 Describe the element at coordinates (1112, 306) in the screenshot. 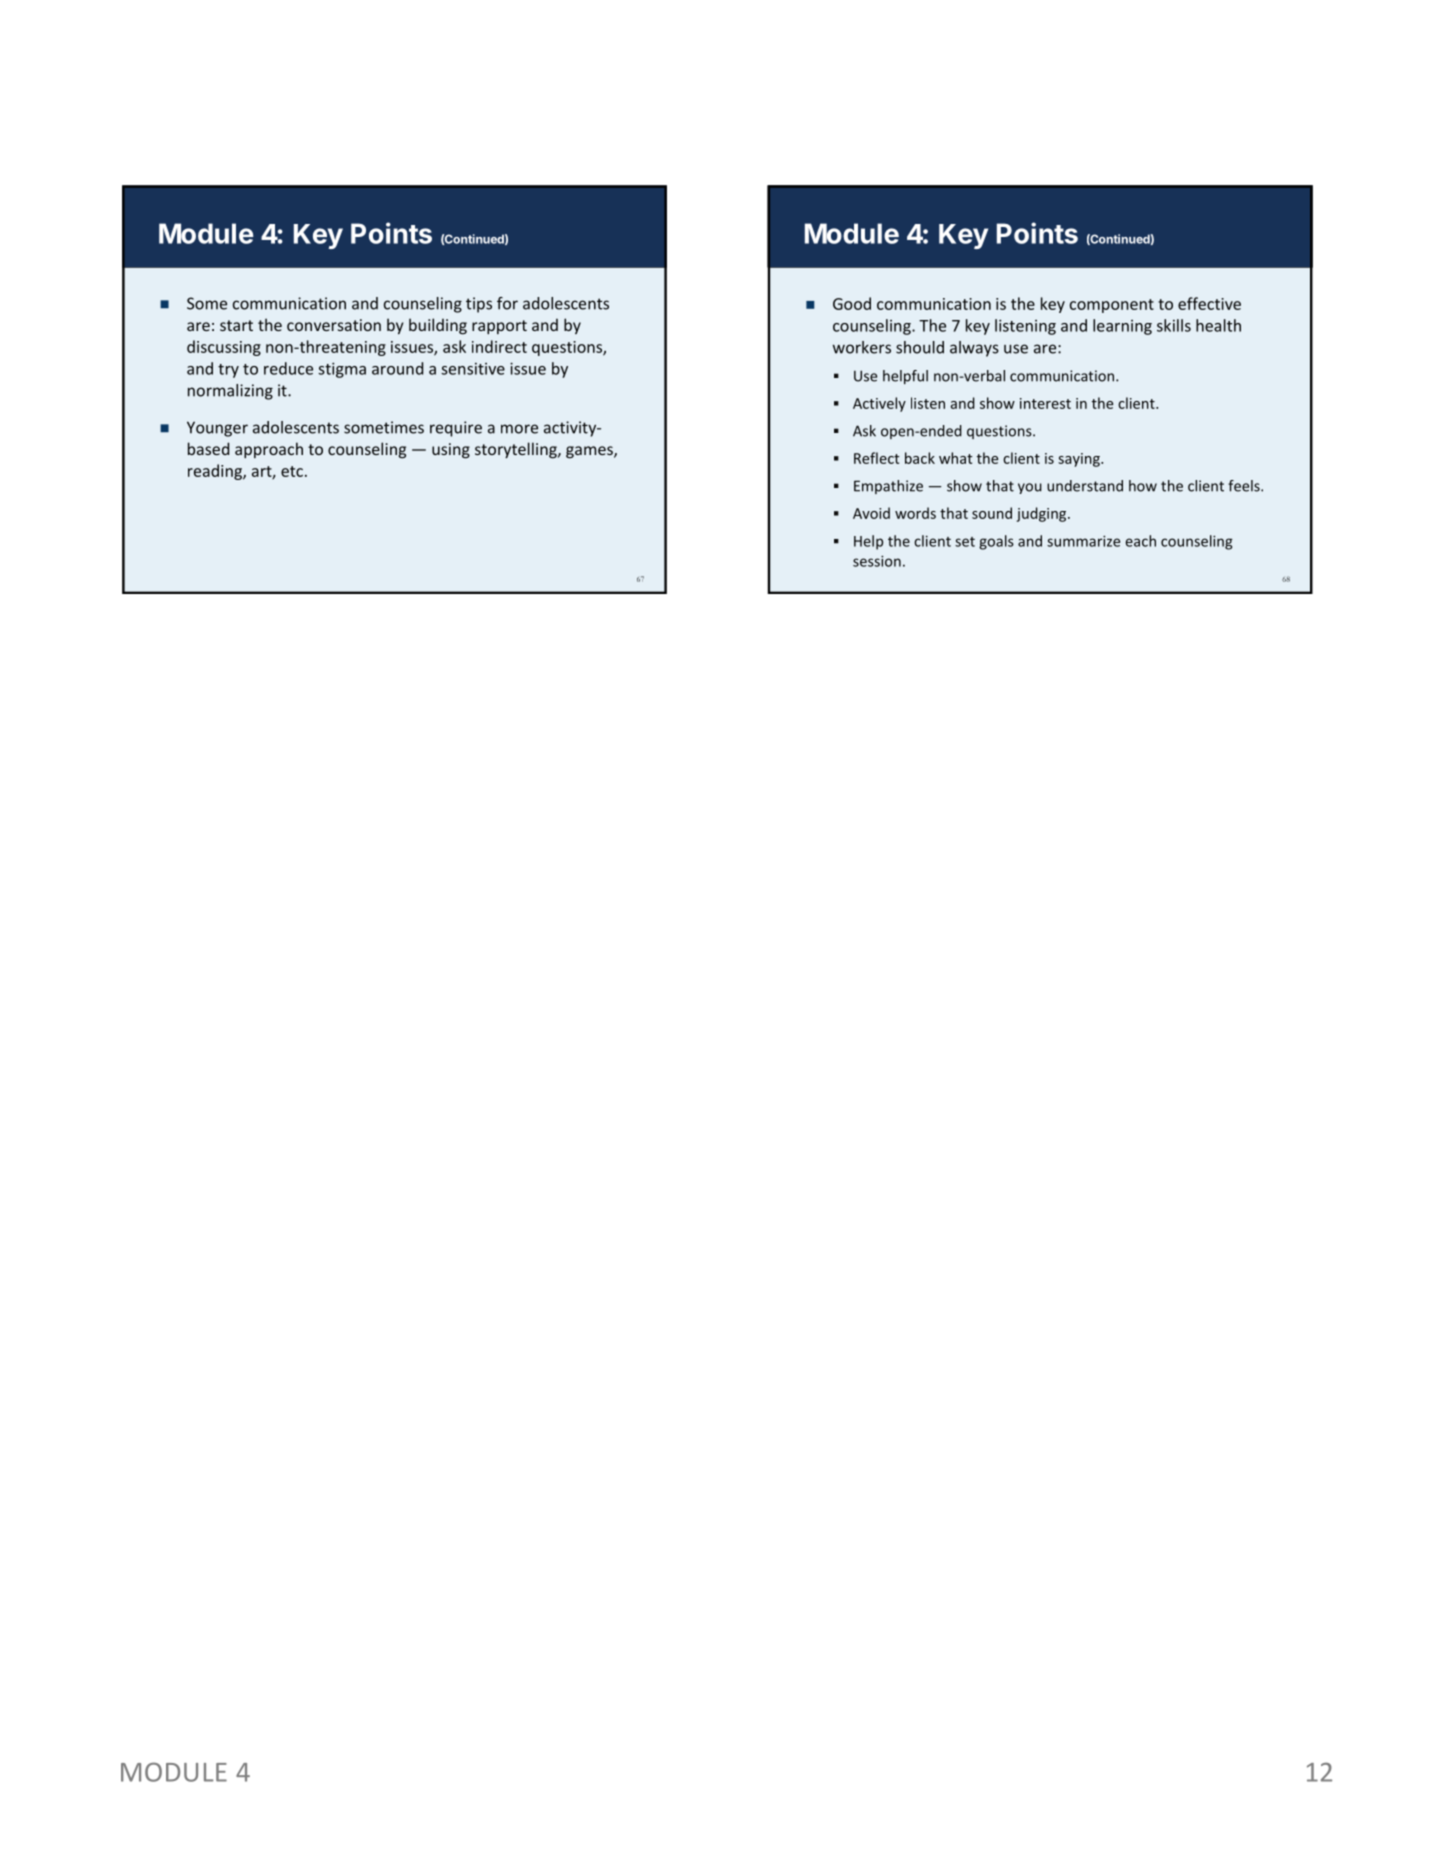

I see `component` at that location.
